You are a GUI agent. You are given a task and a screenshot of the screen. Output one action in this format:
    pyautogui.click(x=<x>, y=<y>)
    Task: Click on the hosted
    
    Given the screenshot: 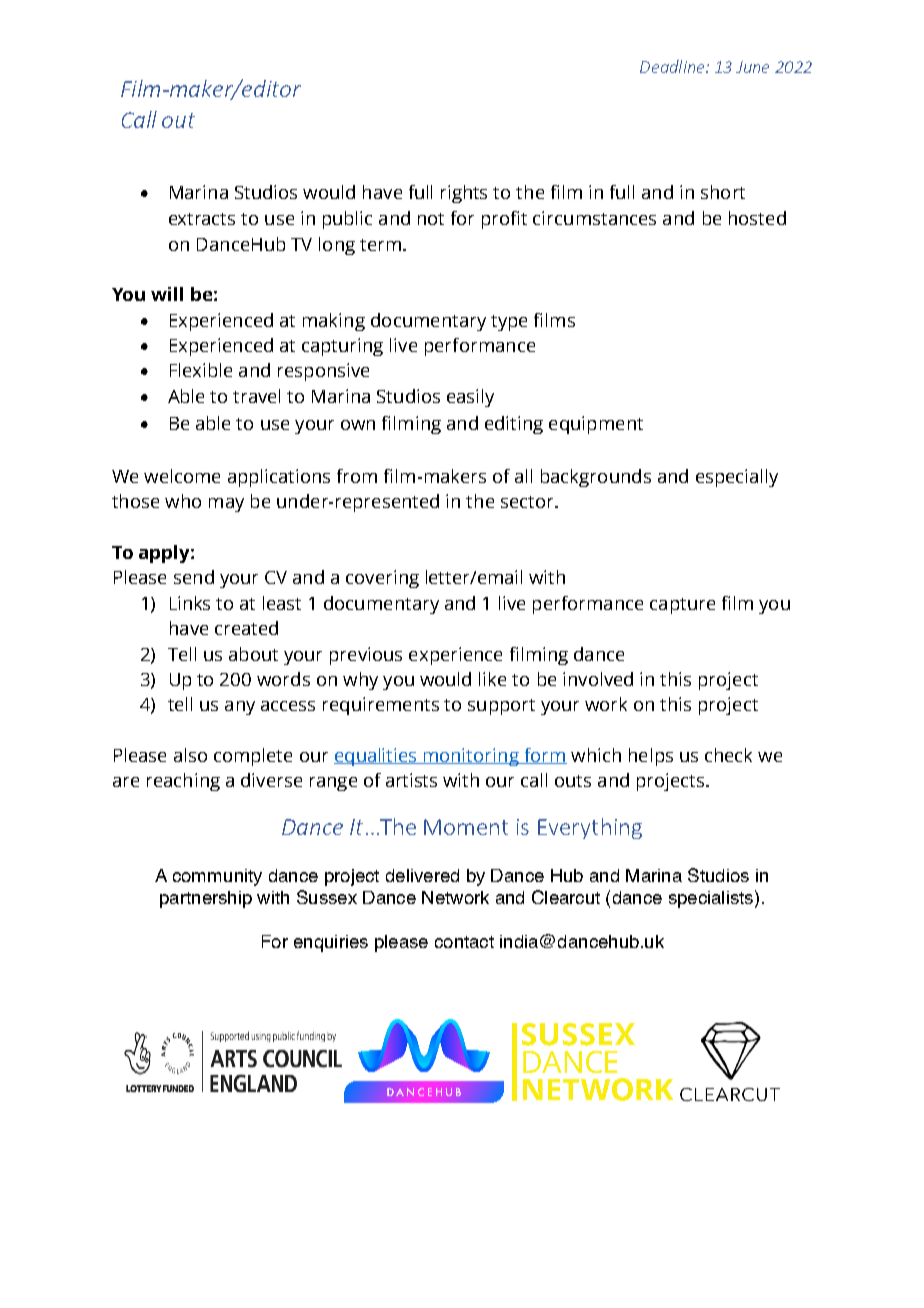 What is the action you would take?
    pyautogui.click(x=757, y=218)
